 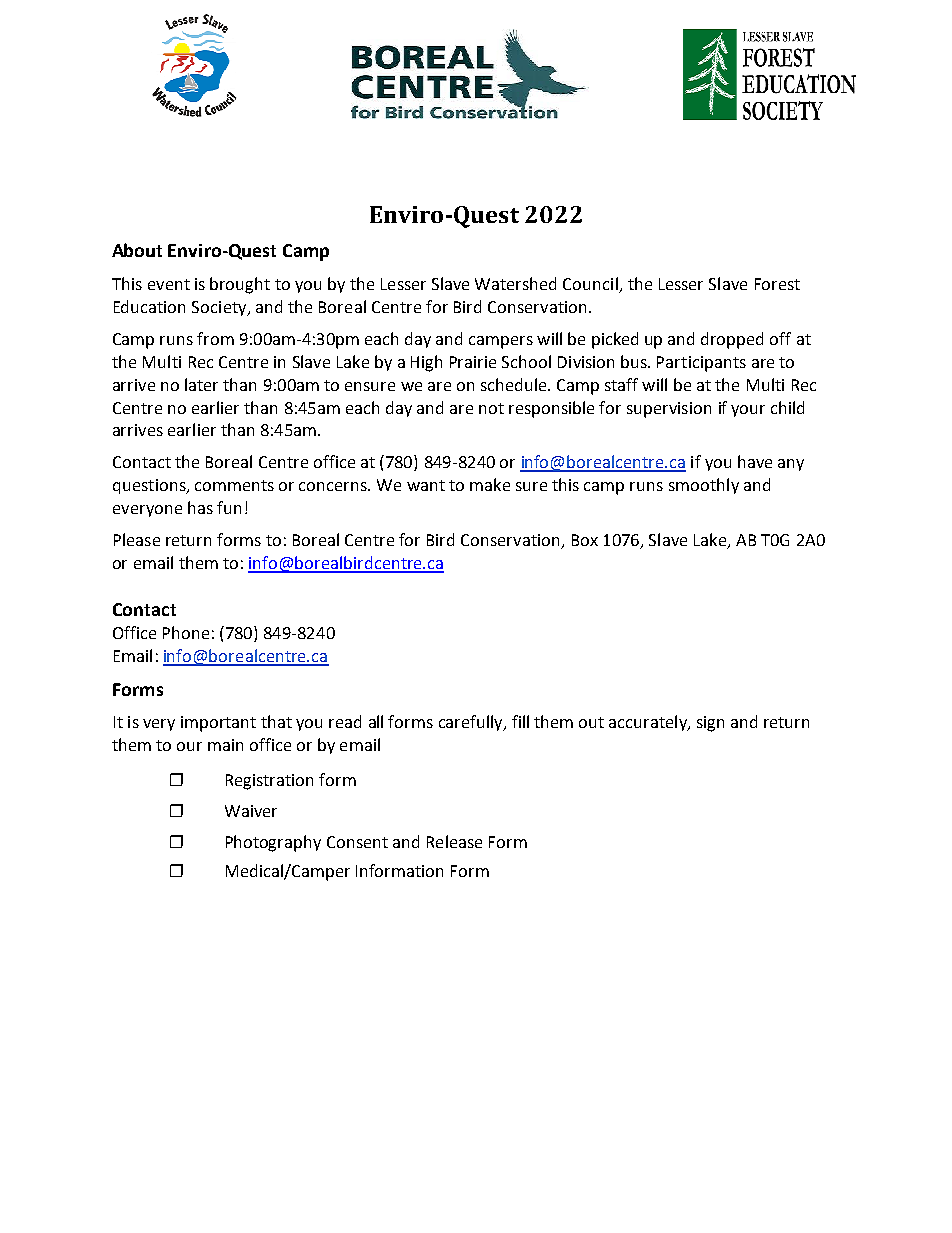 I want to click on Waiver, so click(x=251, y=811).
